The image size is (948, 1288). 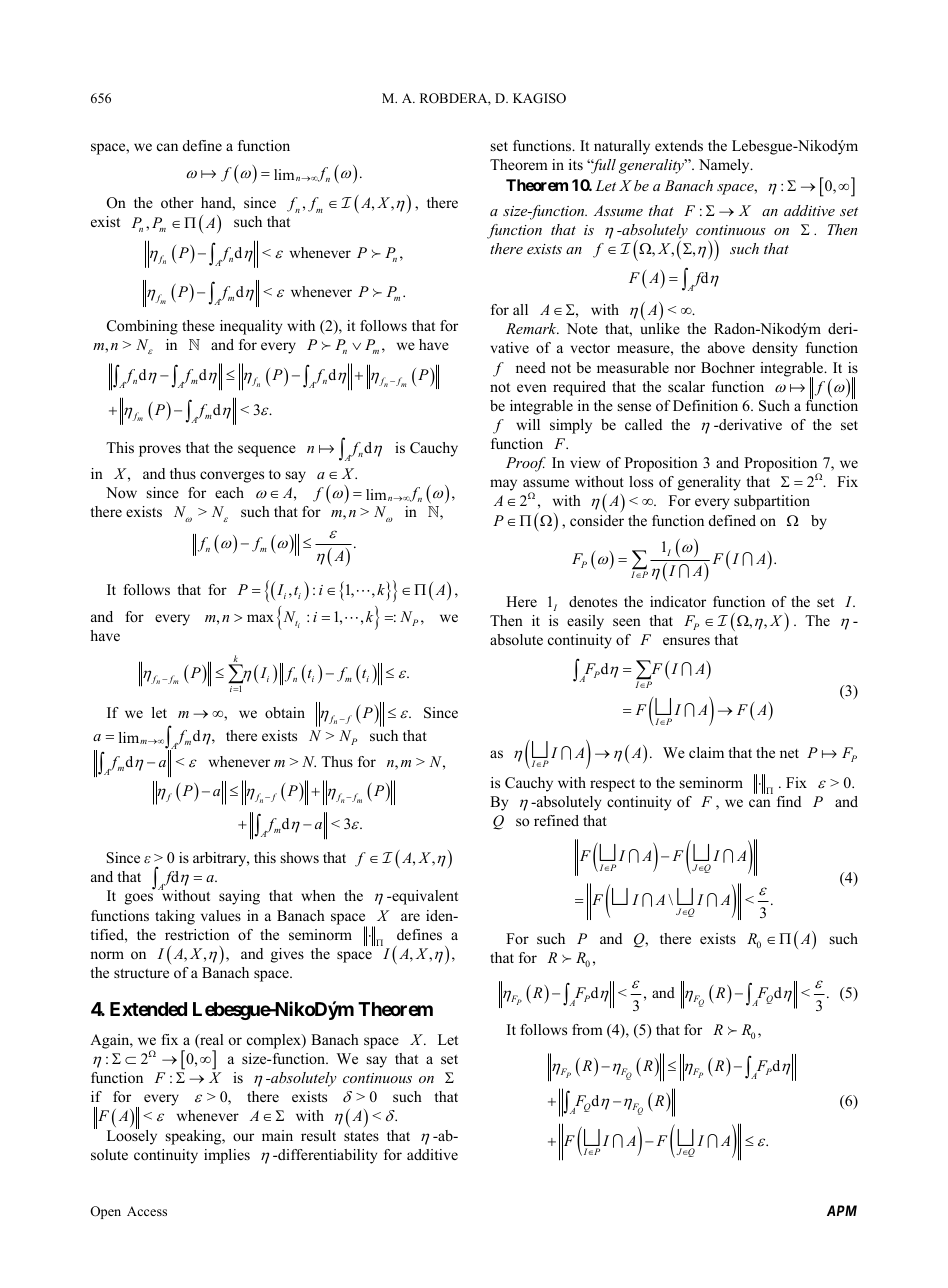 I want to click on Definition, so click(x=705, y=405).
